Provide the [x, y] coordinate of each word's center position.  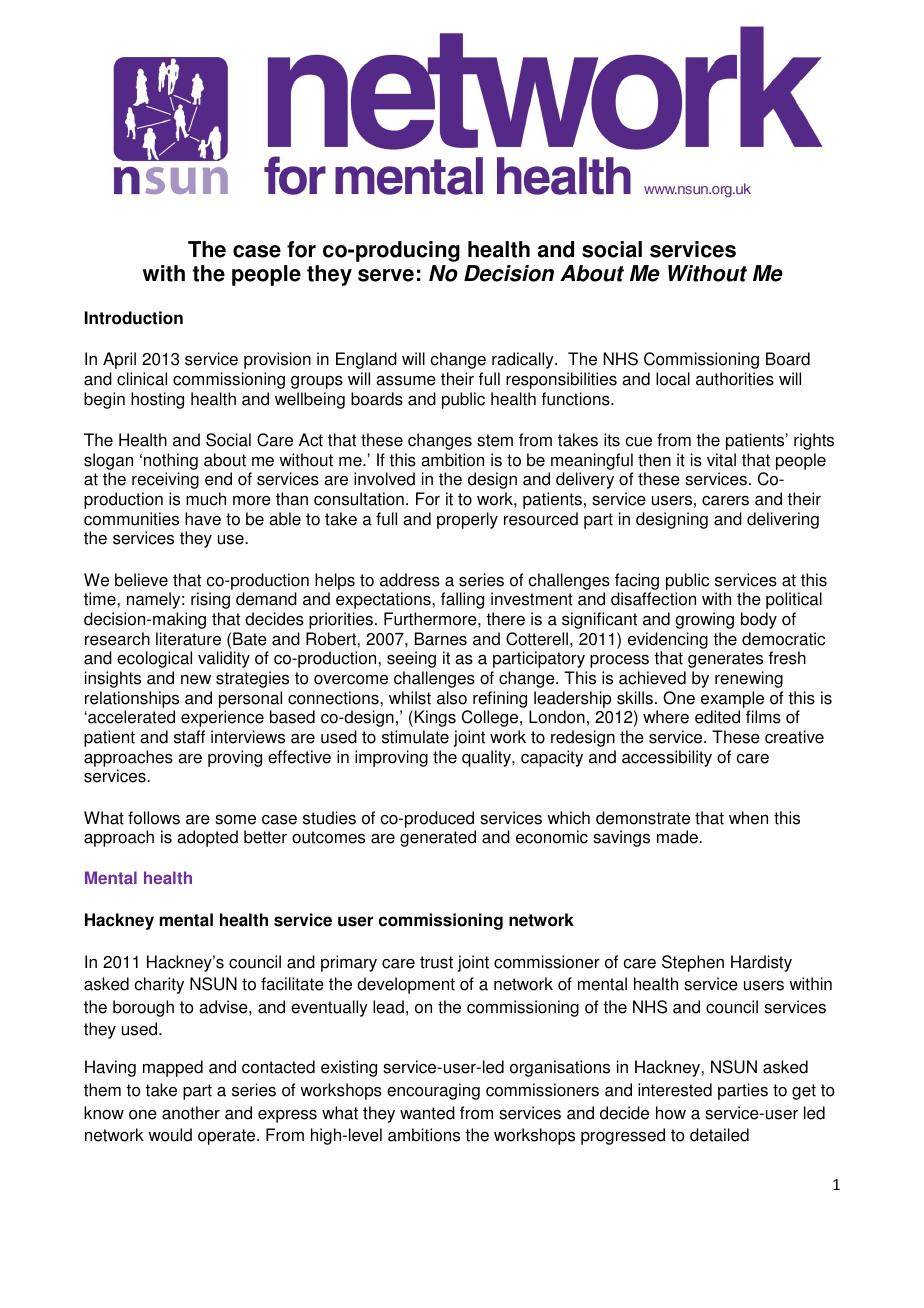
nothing [171, 461]
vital [721, 460]
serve [386, 275]
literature [188, 639]
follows [154, 818]
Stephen [693, 963]
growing [704, 620]
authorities [735, 379]
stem [495, 440]
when [748, 818]
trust [436, 962]
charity [159, 985]
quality [487, 758]
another [191, 1113]
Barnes [441, 639]
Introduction [134, 318]
